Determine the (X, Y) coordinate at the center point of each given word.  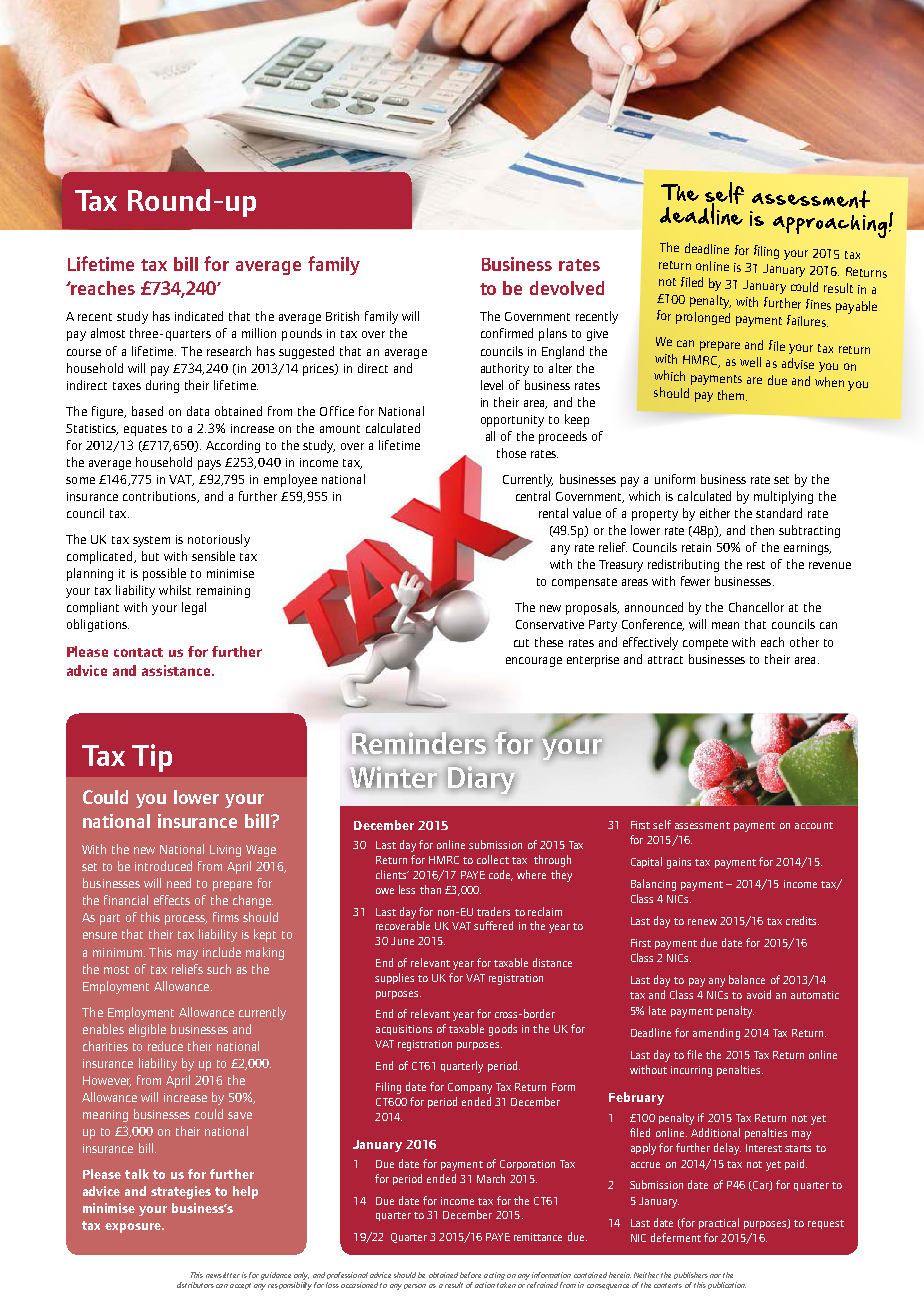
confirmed (507, 333)
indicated (199, 316)
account (814, 825)
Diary (480, 779)
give (597, 335)
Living (225, 851)
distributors (195, 1285)
